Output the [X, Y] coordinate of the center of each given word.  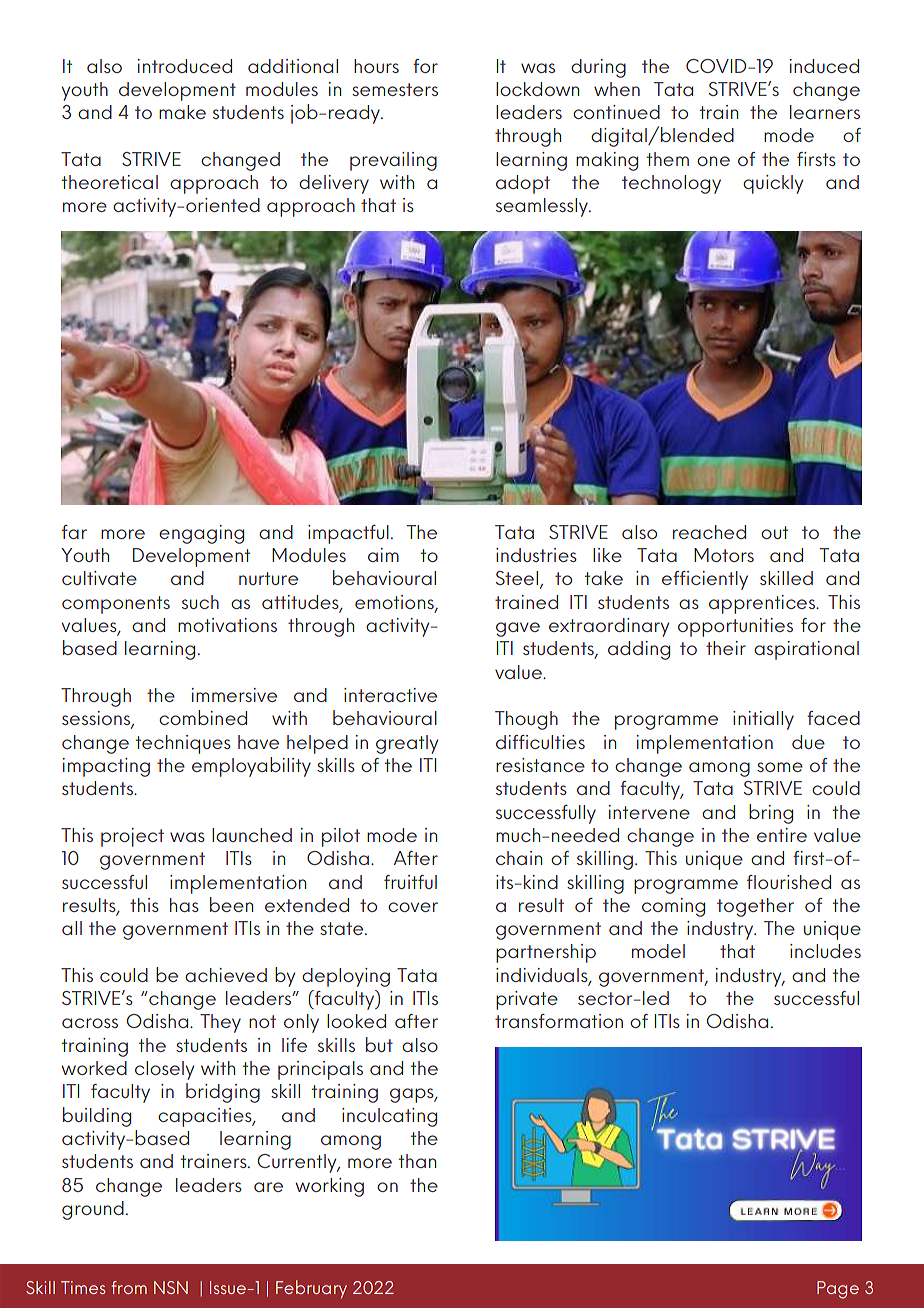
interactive [390, 695]
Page [838, 1290]
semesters [395, 89]
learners [825, 112]
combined [203, 717]
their [726, 648]
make [182, 112]
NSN [171, 1287]
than [417, 1161]
